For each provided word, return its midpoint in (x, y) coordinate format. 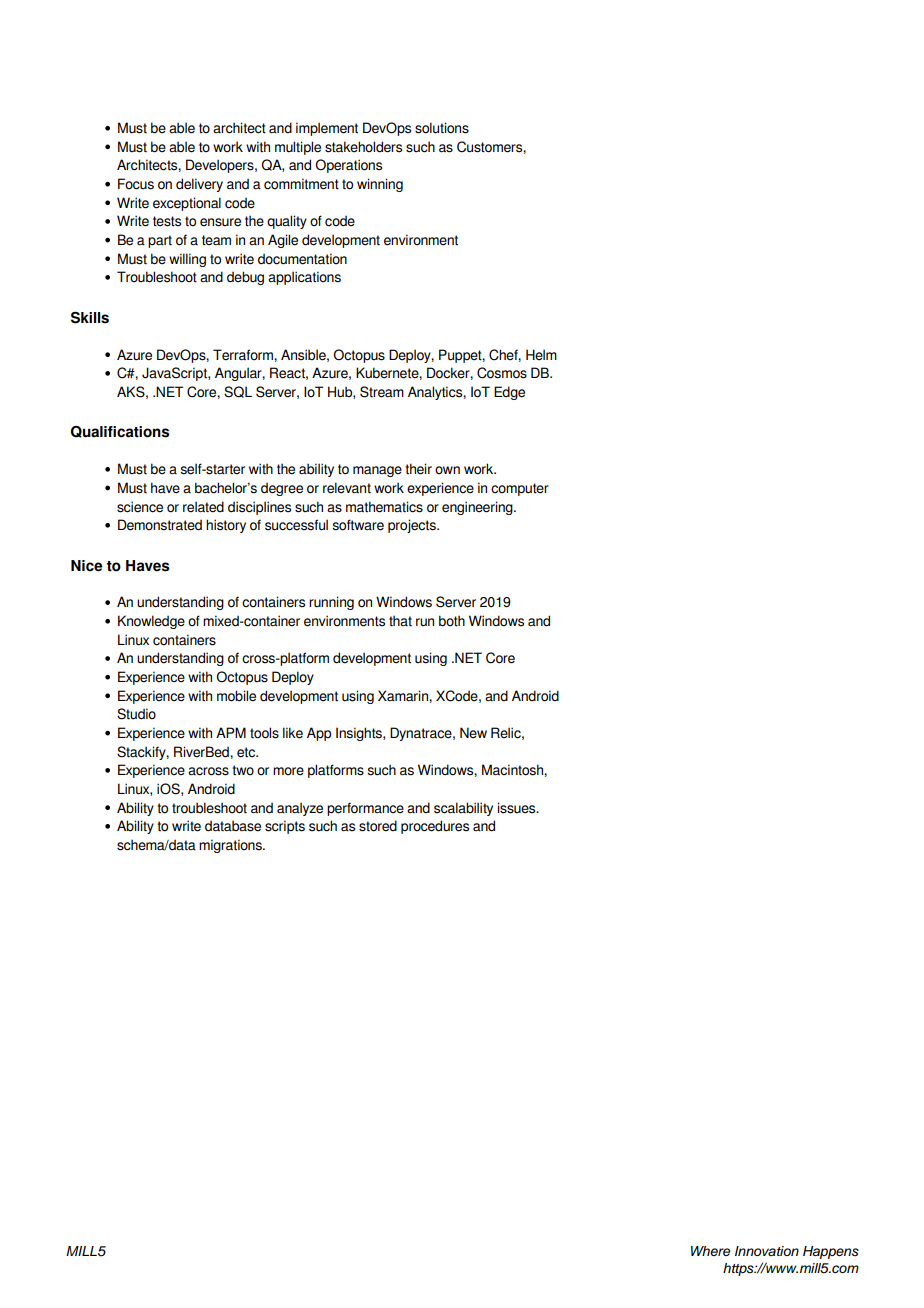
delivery (199, 185)
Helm (541, 355)
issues (517, 808)
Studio (136, 714)
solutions (442, 128)
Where (710, 1251)
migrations (231, 846)
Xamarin (404, 696)
